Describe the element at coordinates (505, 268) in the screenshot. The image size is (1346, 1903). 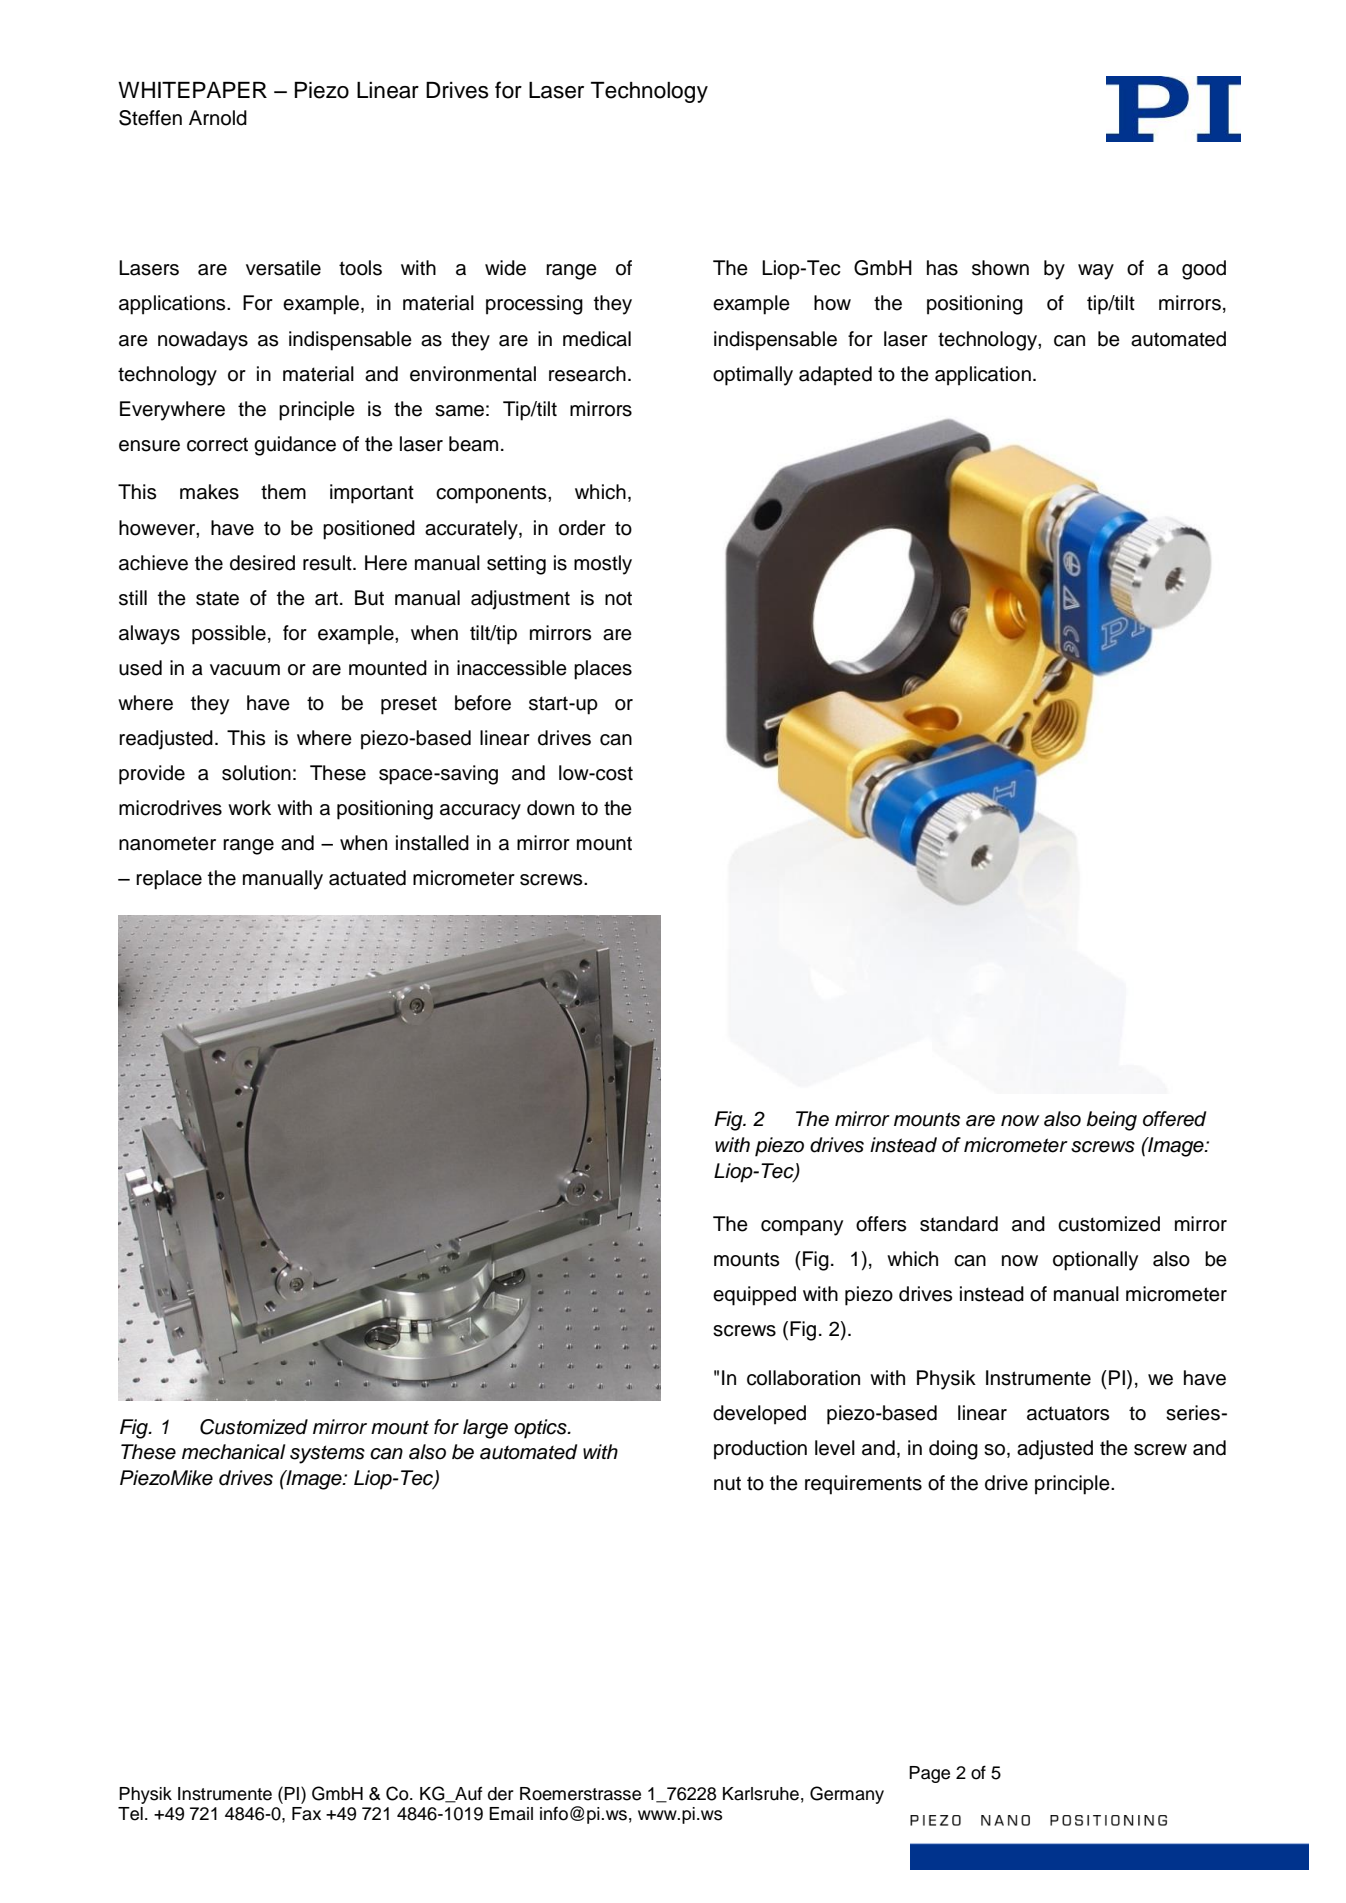
I see `wide` at that location.
